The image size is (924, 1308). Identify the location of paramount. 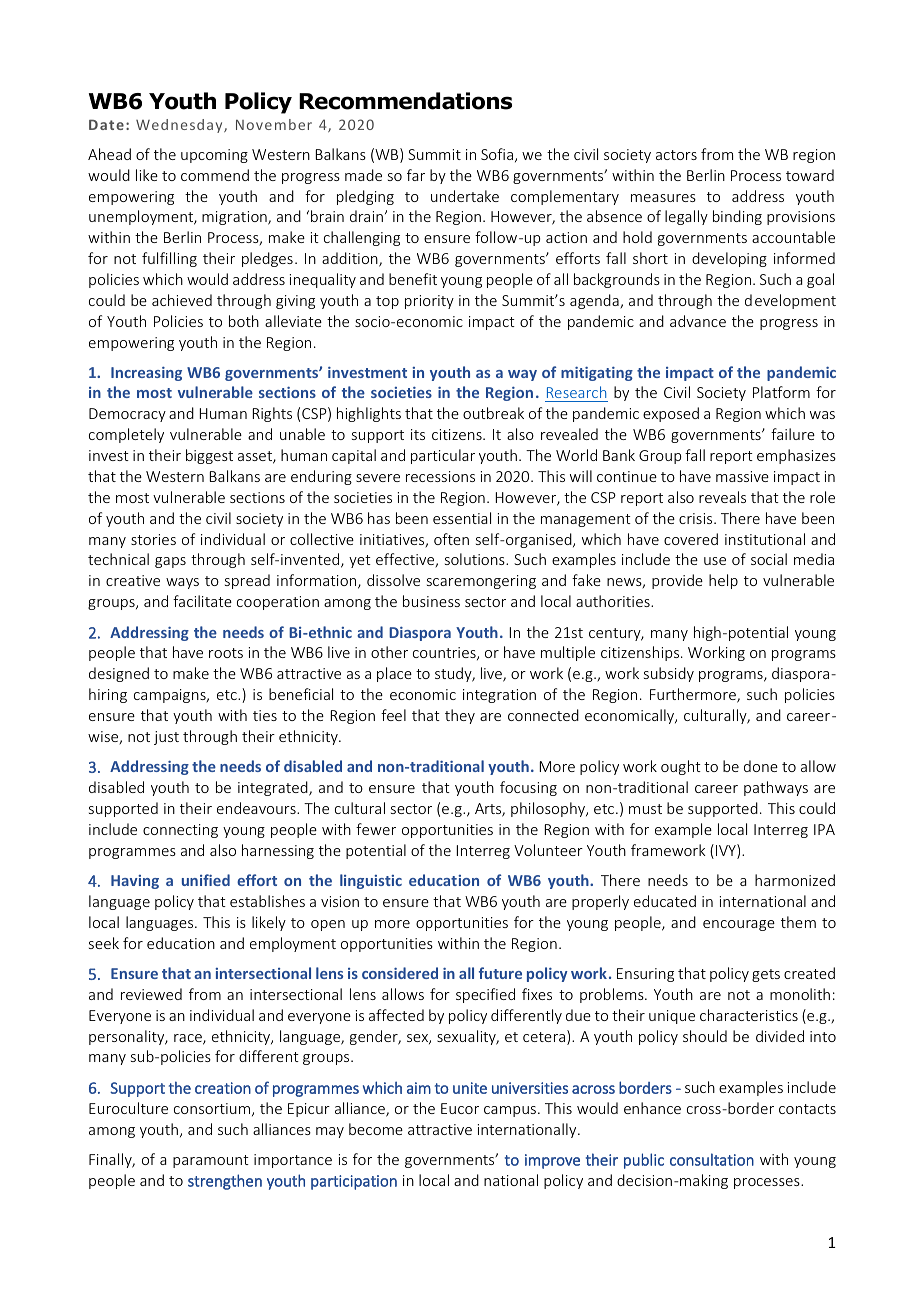
(211, 1161).
